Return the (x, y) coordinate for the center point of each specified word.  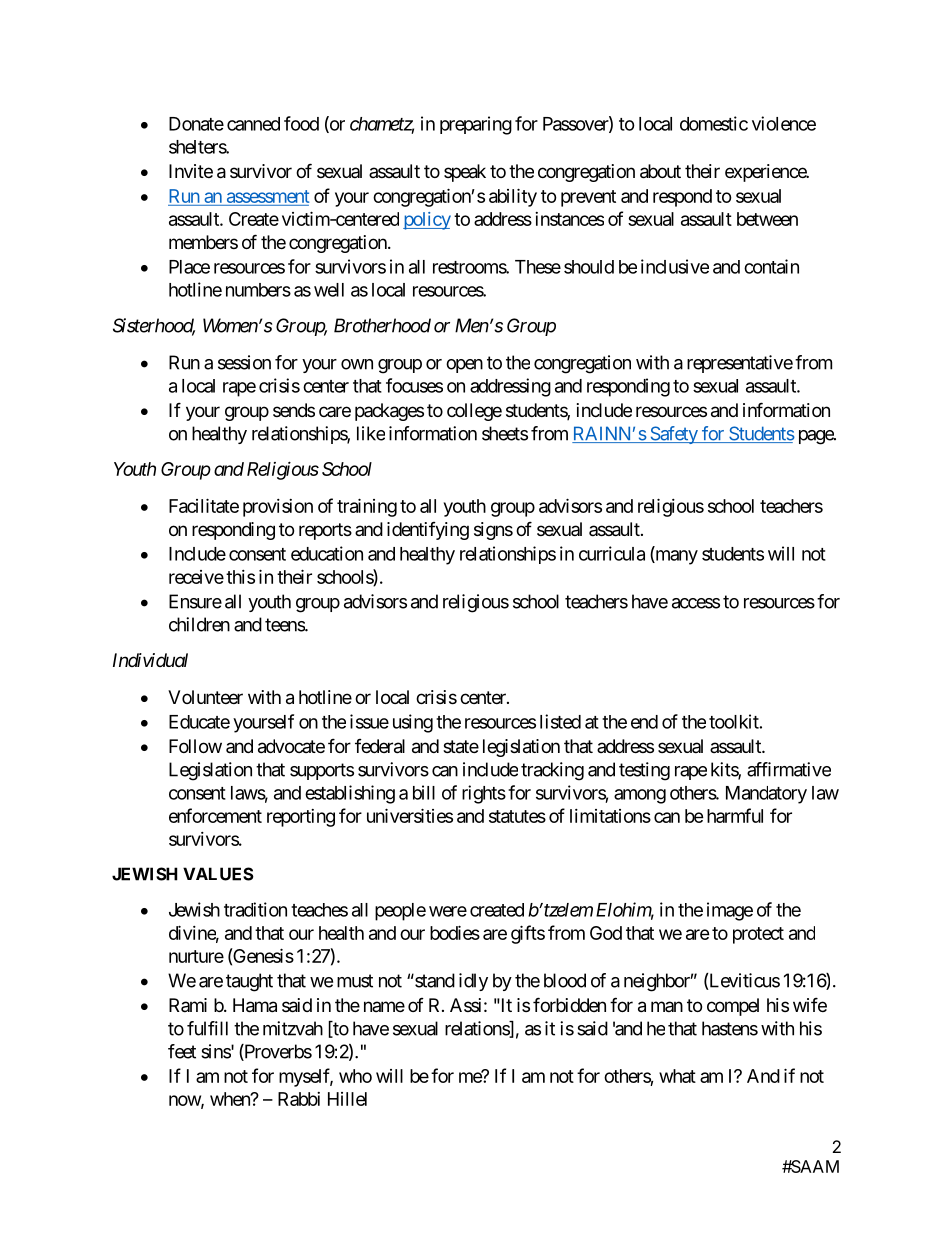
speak (465, 173)
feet (182, 1051)
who (355, 1076)
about (660, 171)
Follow (195, 746)
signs (493, 531)
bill (424, 792)
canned (253, 124)
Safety (673, 435)
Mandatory (766, 795)
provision (278, 508)
